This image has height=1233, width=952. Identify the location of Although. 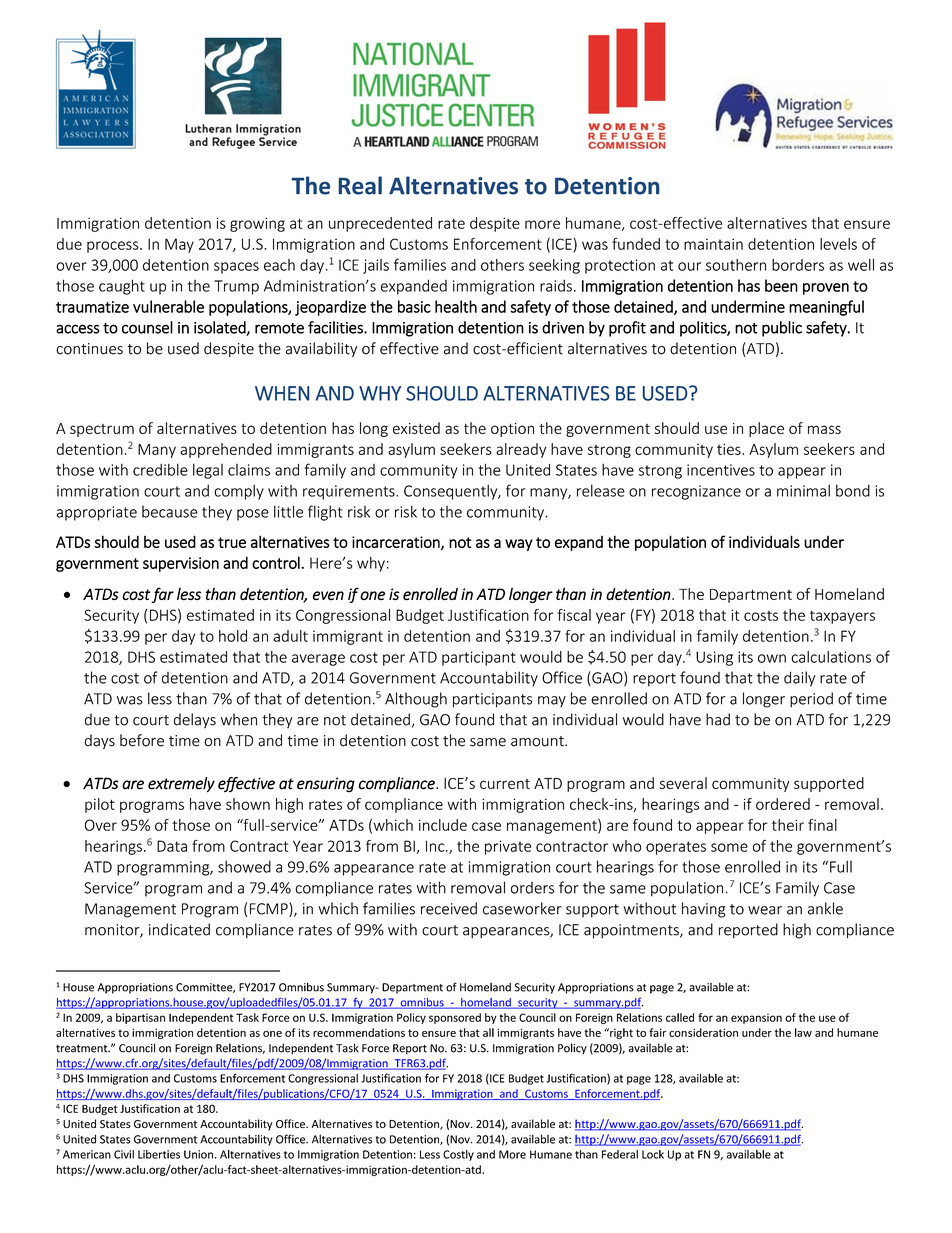
(416, 700).
